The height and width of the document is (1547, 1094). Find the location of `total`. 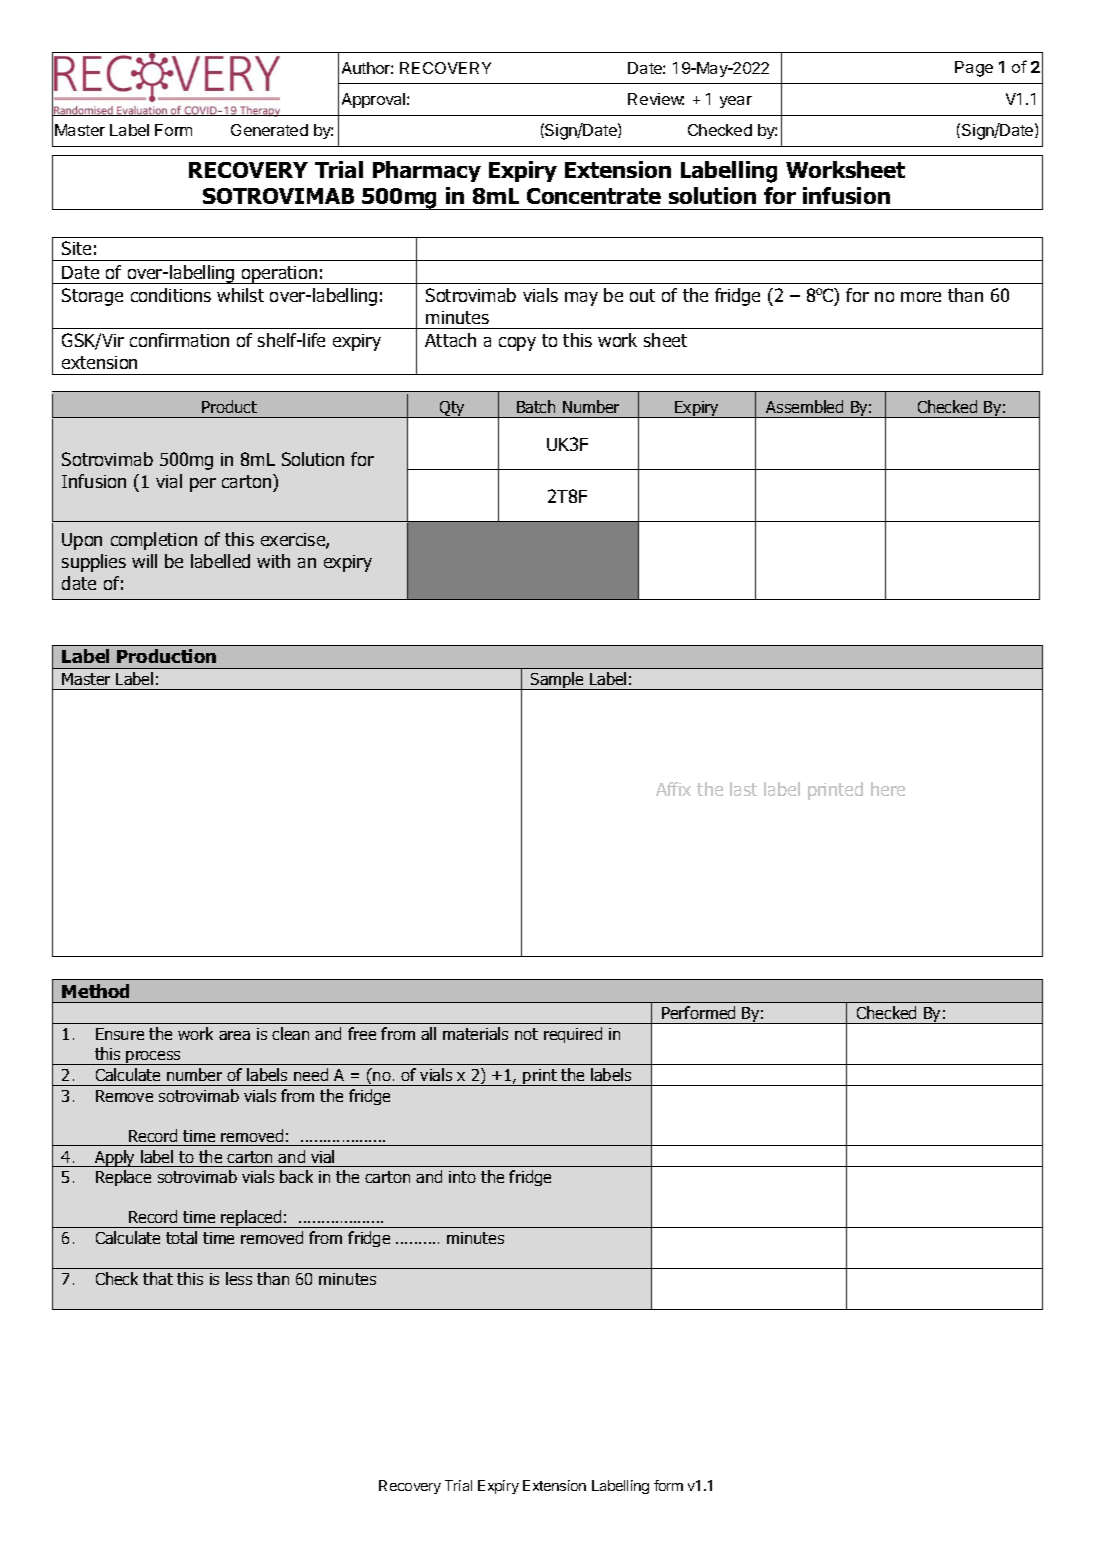

total is located at coordinates (181, 1237).
